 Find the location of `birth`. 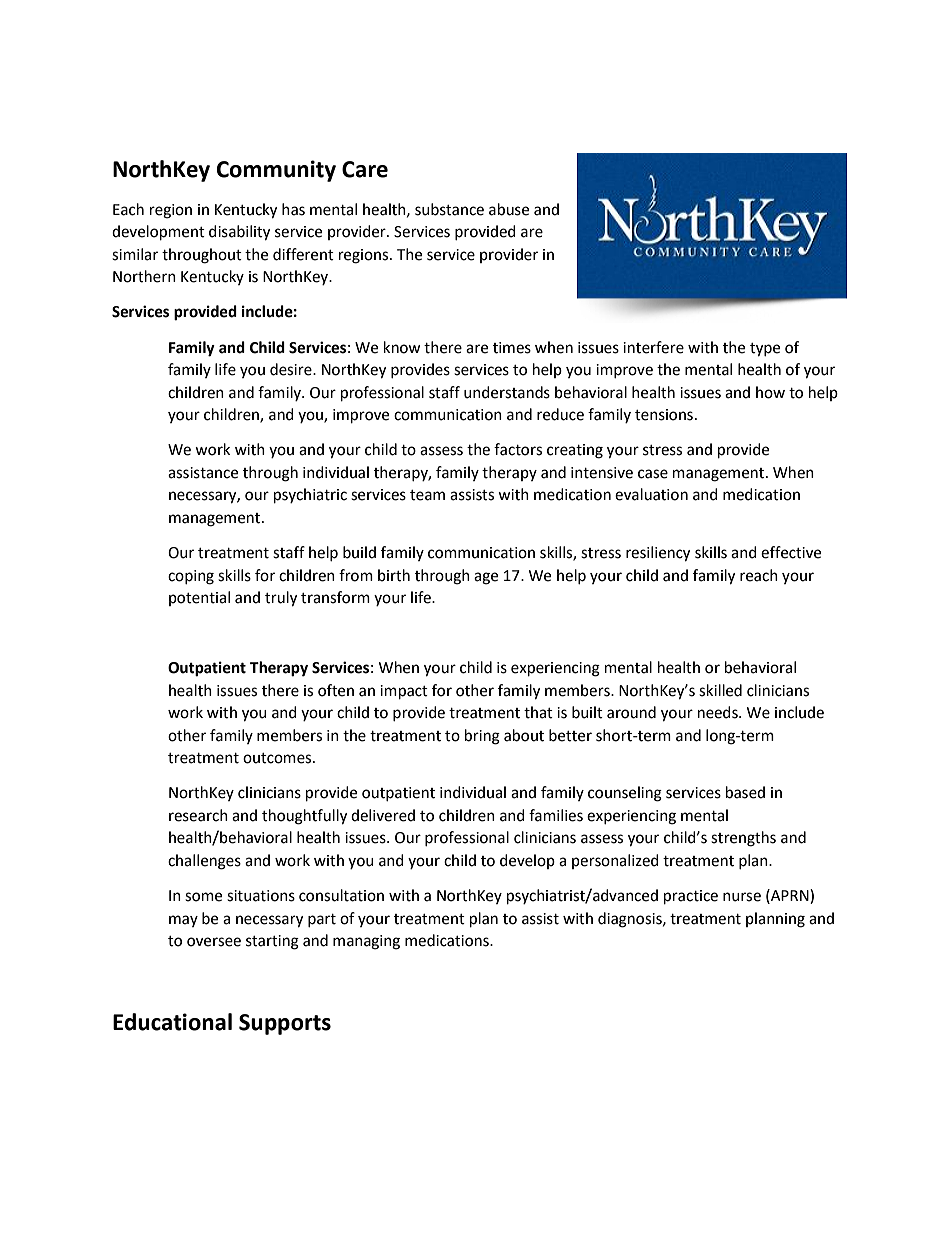

birth is located at coordinates (394, 575).
